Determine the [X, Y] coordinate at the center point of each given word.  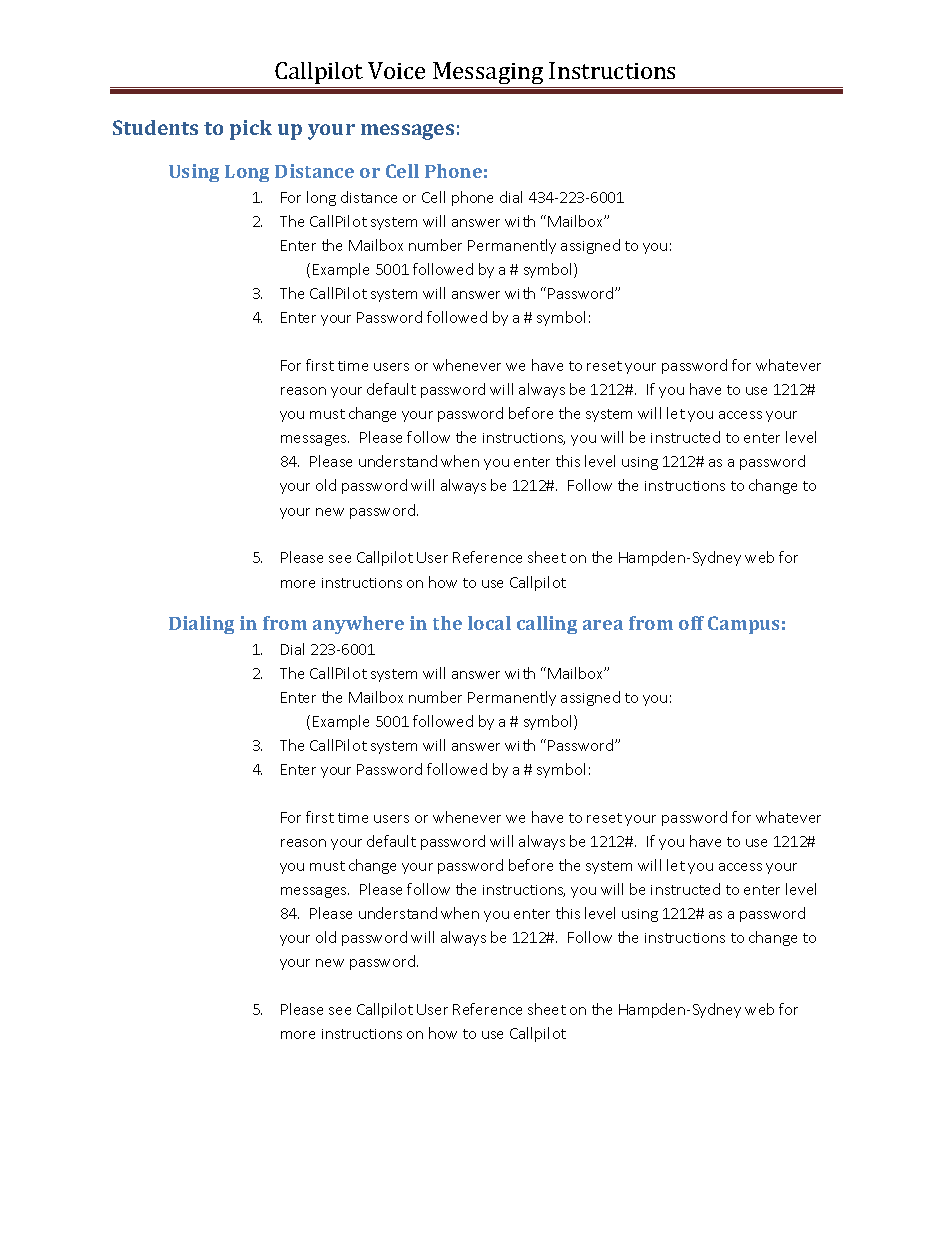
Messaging [488, 75]
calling [547, 625]
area [603, 625]
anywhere [358, 625]
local [489, 623]
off [691, 623]
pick [251, 130]
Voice [396, 70]
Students [155, 127]
